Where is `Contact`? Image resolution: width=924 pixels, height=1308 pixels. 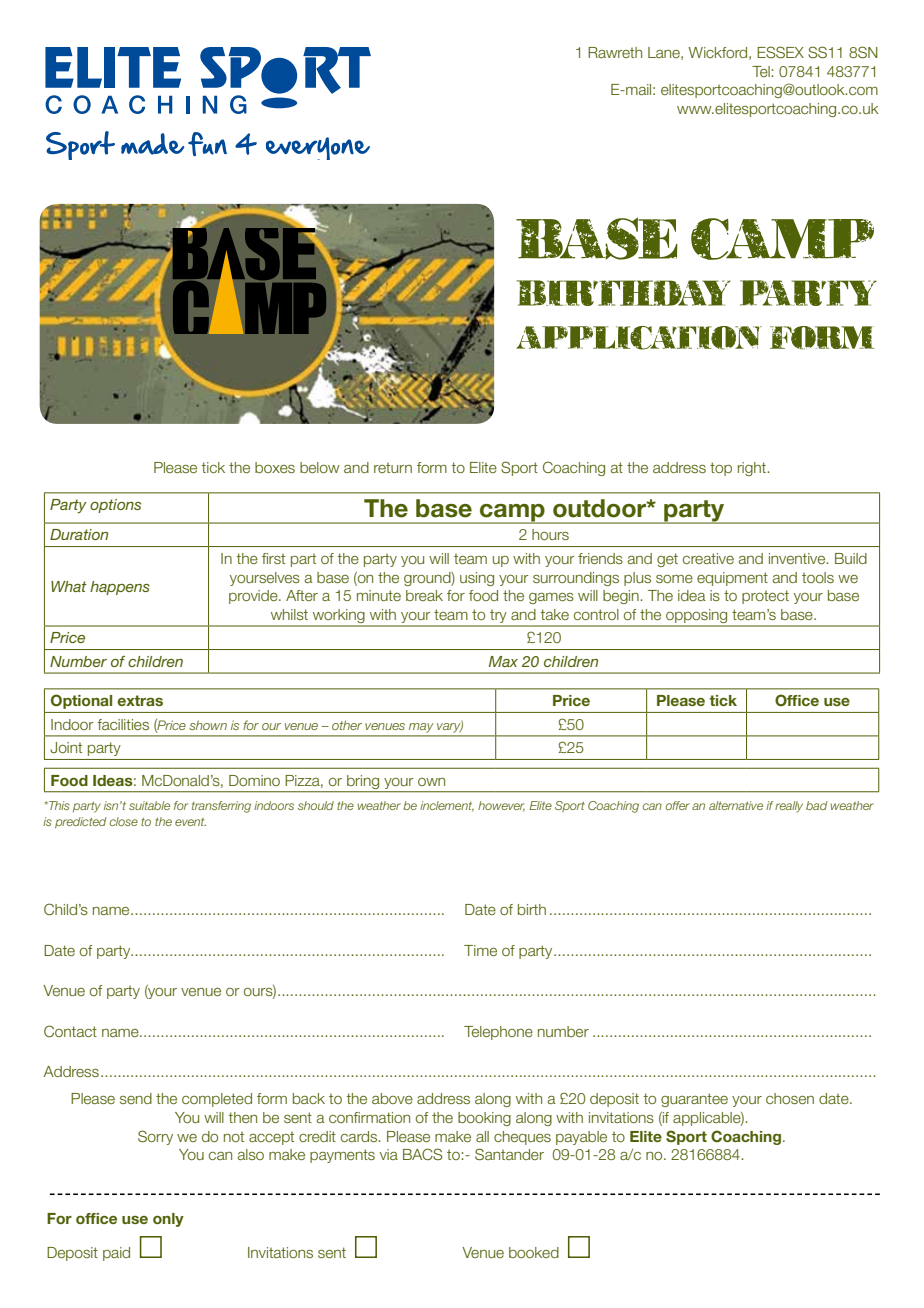
Contact is located at coordinates (70, 1031).
